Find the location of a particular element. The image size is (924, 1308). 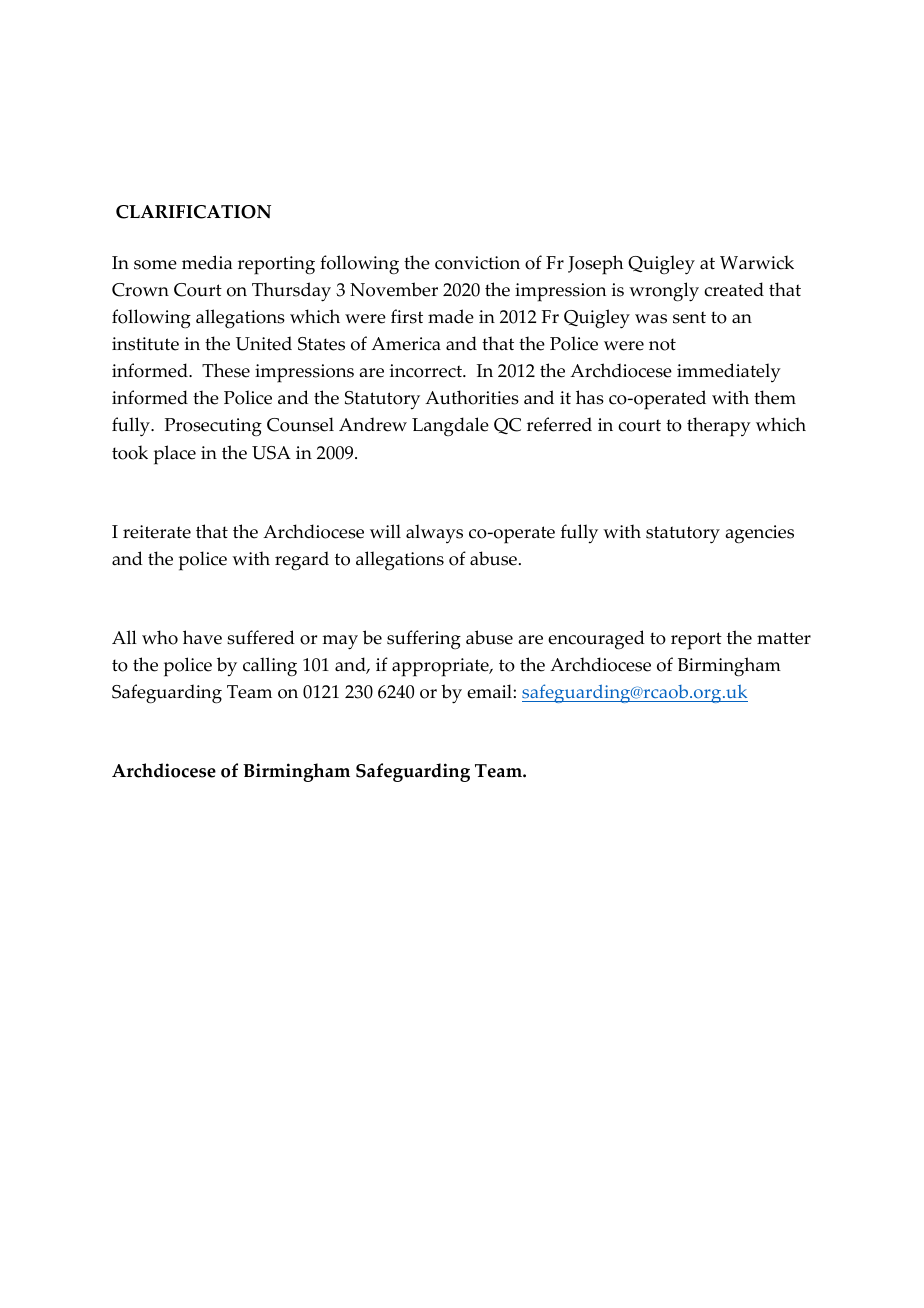

email is located at coordinates (490, 691).
